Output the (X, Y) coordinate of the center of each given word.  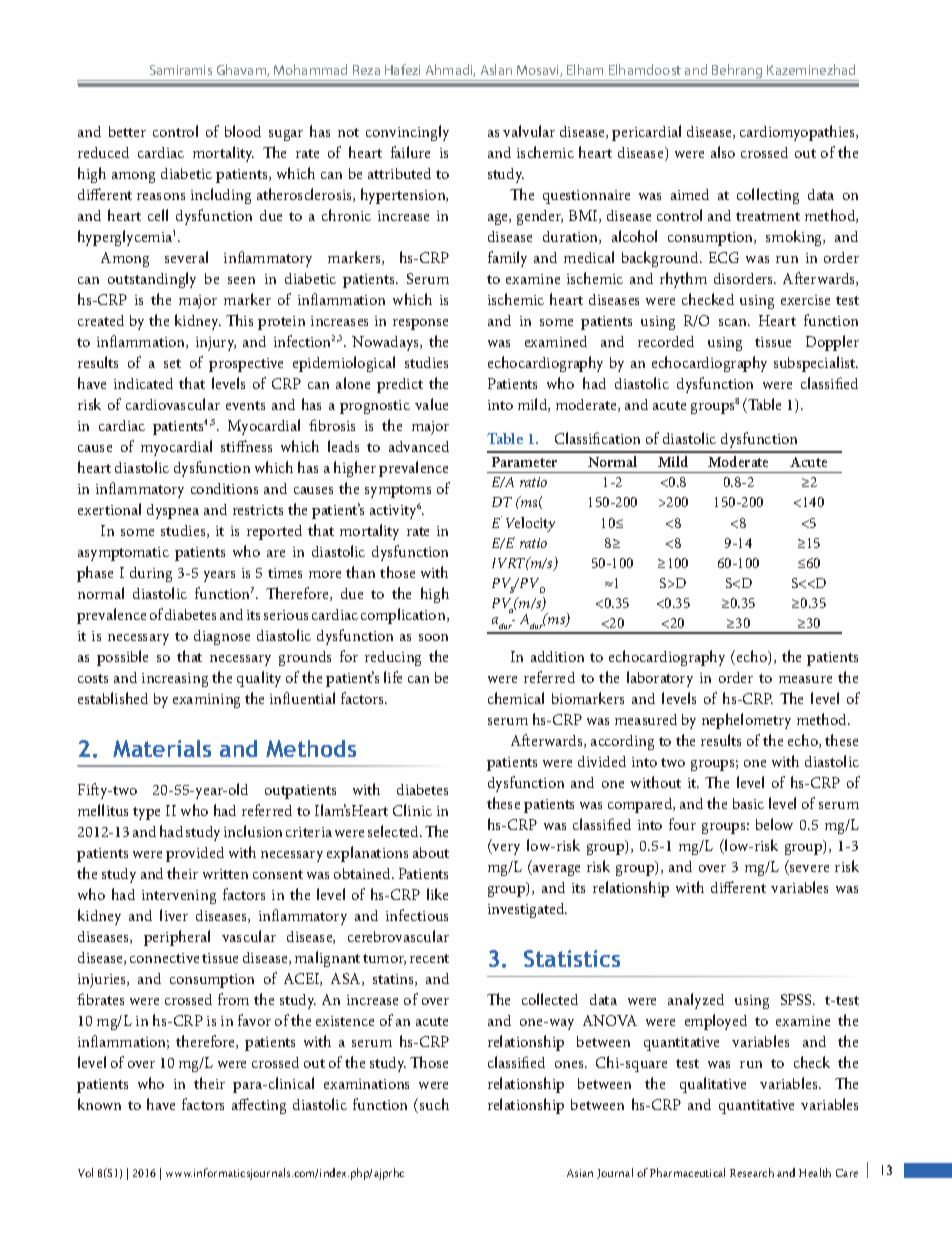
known (99, 1104)
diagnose (222, 637)
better (127, 131)
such (434, 1104)
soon (433, 637)
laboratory (660, 679)
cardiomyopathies (799, 133)
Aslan (496, 69)
